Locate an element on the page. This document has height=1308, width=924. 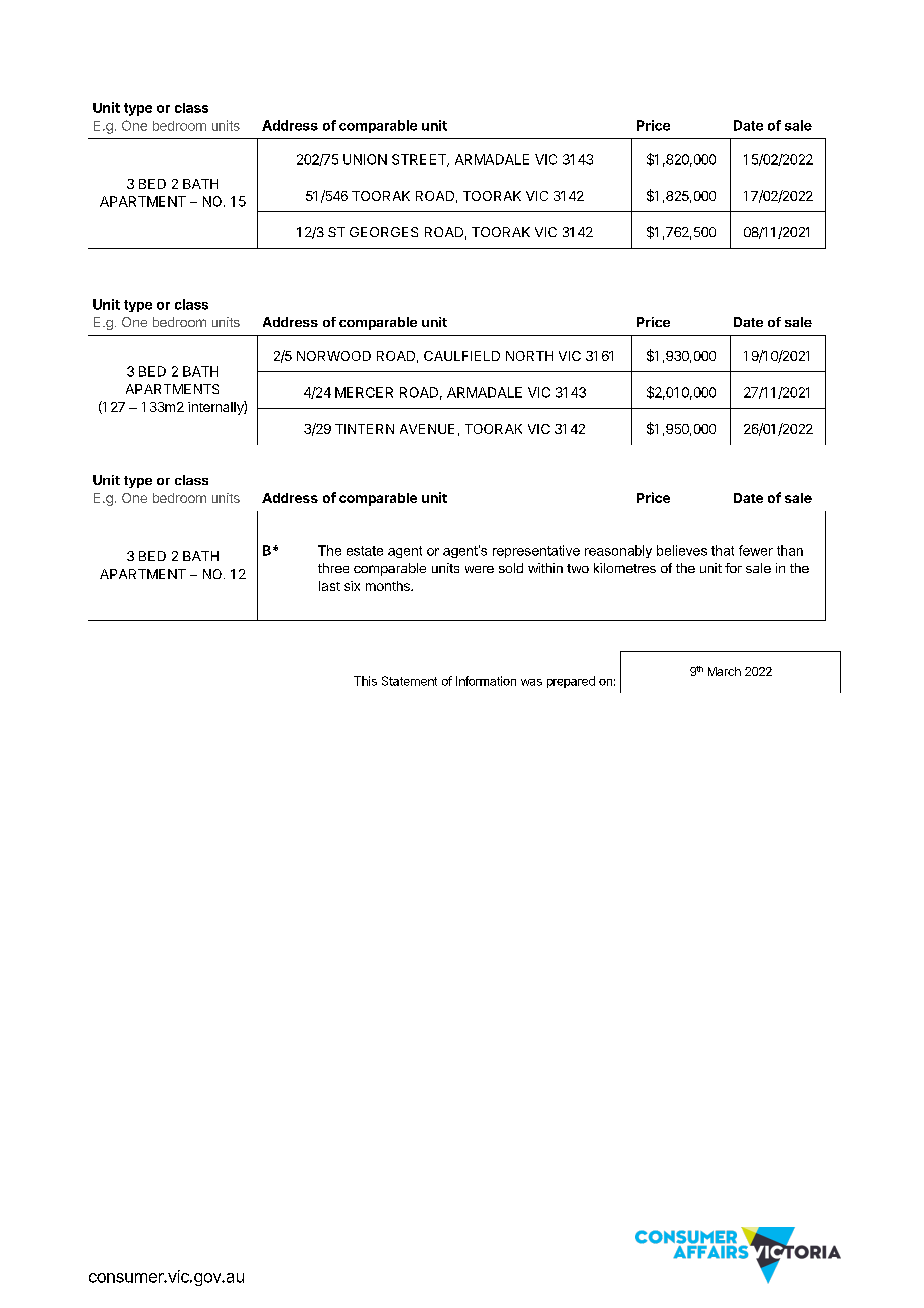
UNION is located at coordinates (365, 159).
